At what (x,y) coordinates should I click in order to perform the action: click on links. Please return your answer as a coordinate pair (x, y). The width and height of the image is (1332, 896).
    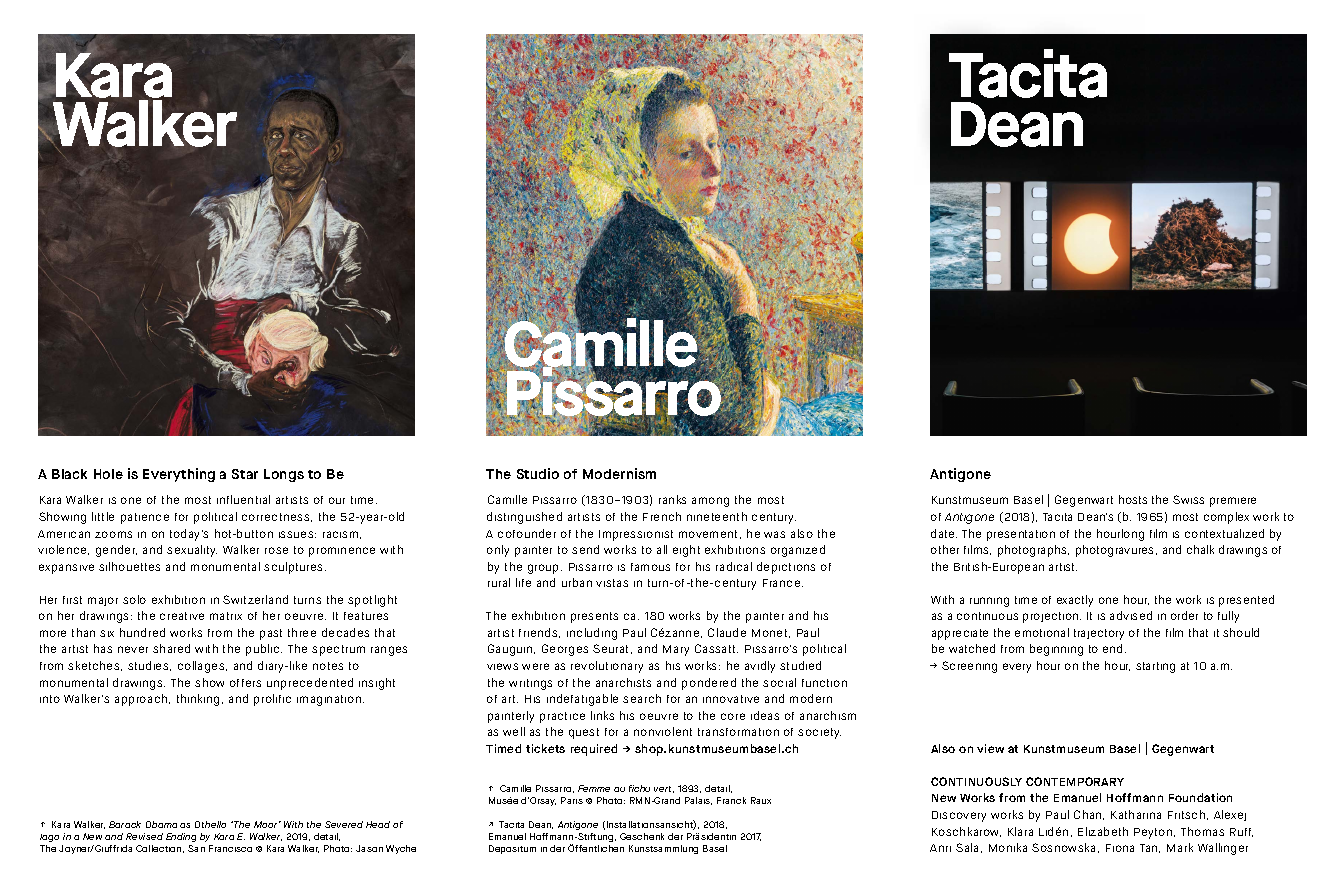
    Looking at the image, I should click on (602, 715).
